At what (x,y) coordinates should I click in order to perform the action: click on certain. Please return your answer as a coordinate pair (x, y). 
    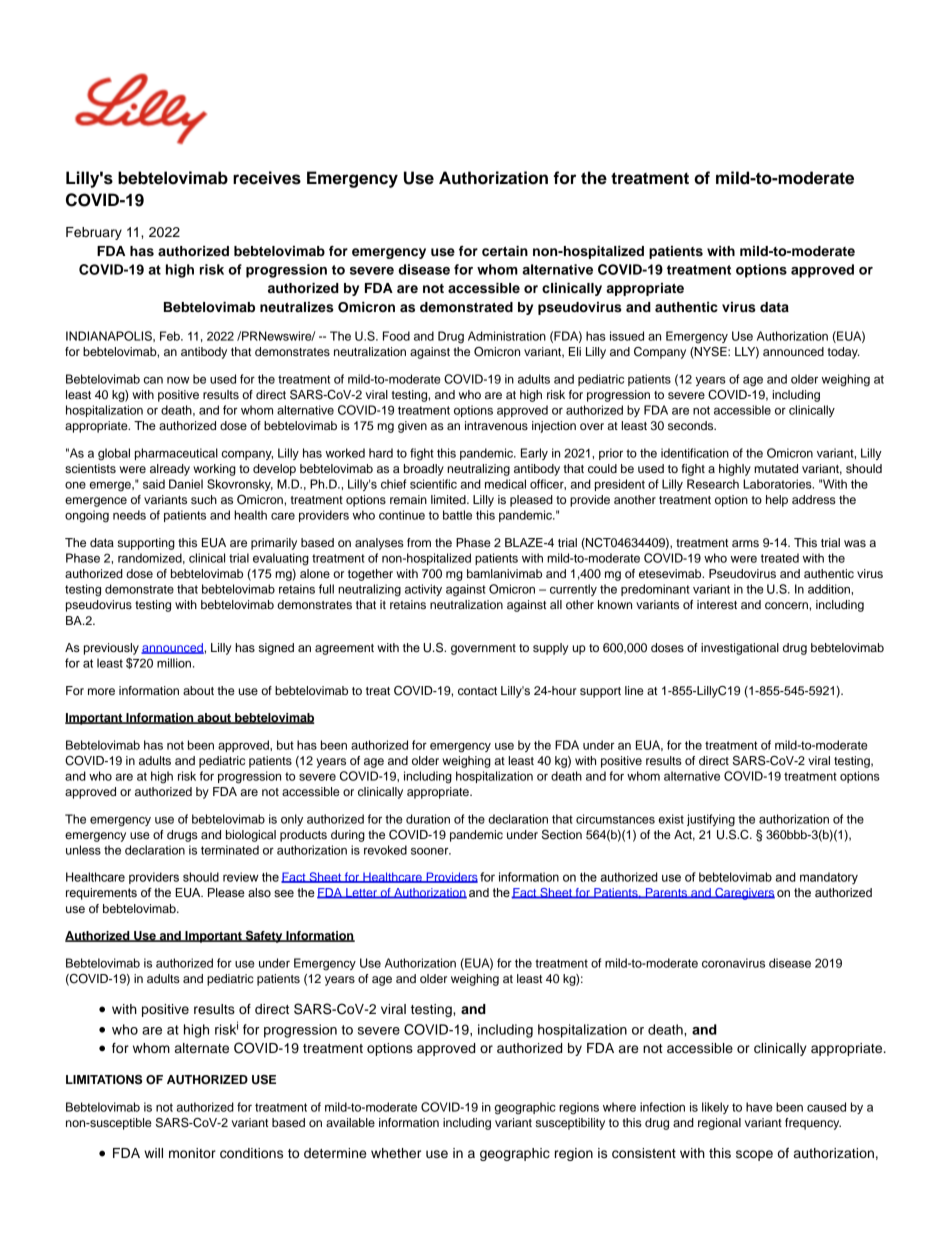
    Looking at the image, I should click on (505, 251).
